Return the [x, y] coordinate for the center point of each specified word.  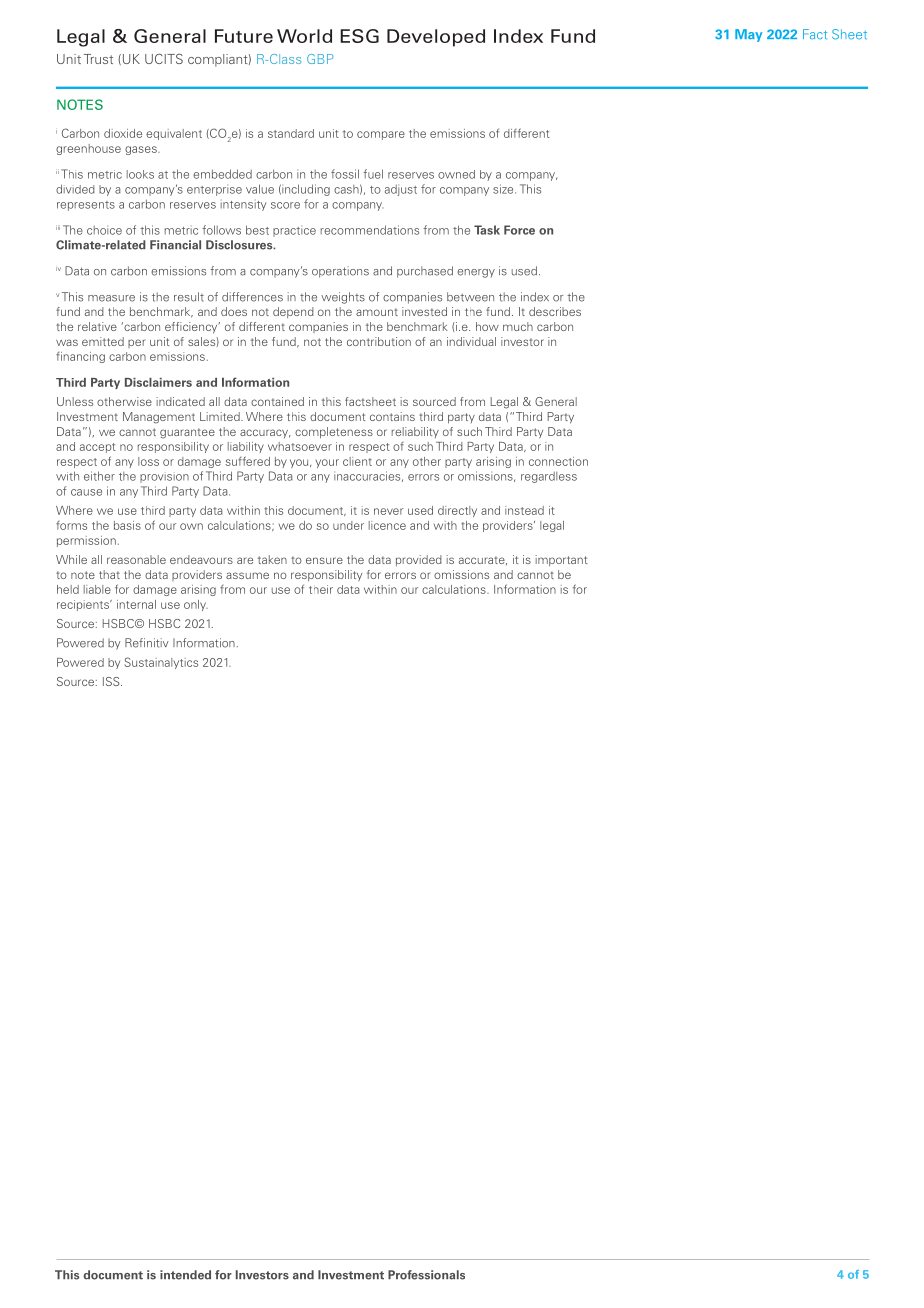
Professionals [426, 1275]
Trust [98, 59]
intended [185, 1275]
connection [558, 461]
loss [148, 461]
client [357, 461]
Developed [436, 38]
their [321, 589]
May [748, 35]
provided [419, 560]
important [561, 560]
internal [136, 604]
